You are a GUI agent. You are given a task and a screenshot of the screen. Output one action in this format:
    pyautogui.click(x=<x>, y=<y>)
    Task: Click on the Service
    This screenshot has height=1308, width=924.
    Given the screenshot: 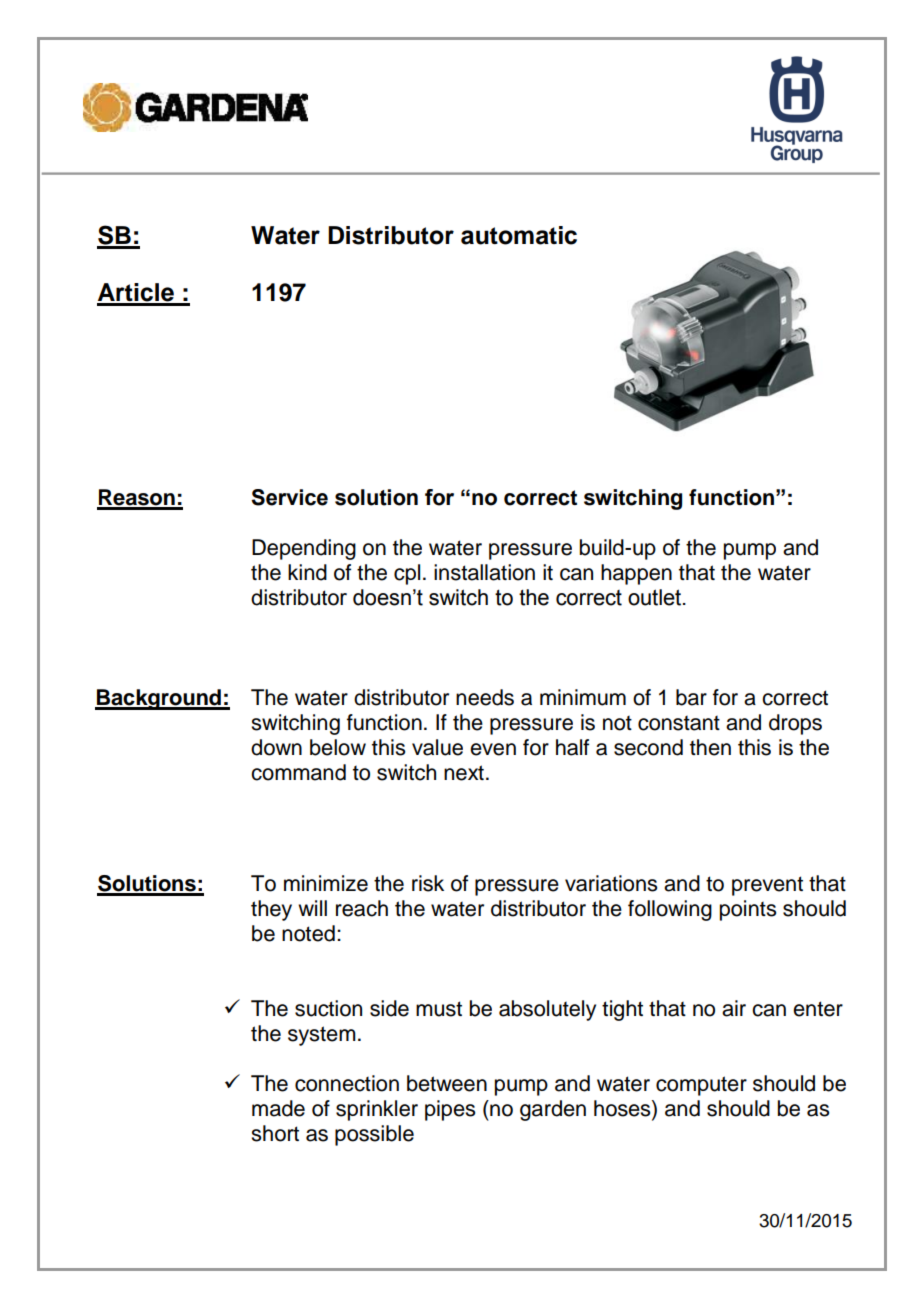 What is the action you would take?
    pyautogui.click(x=289, y=497)
